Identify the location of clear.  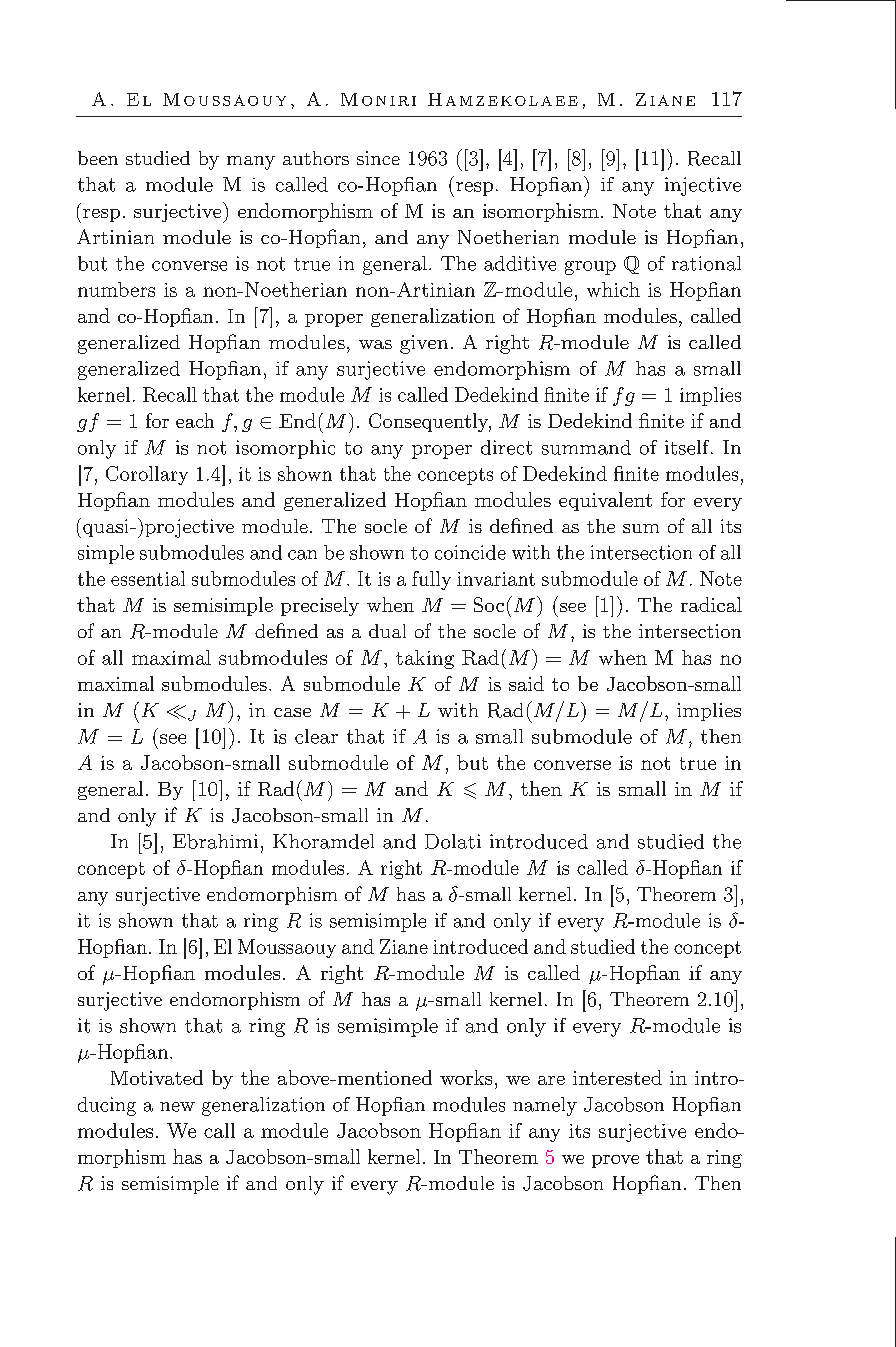
(316, 736).
